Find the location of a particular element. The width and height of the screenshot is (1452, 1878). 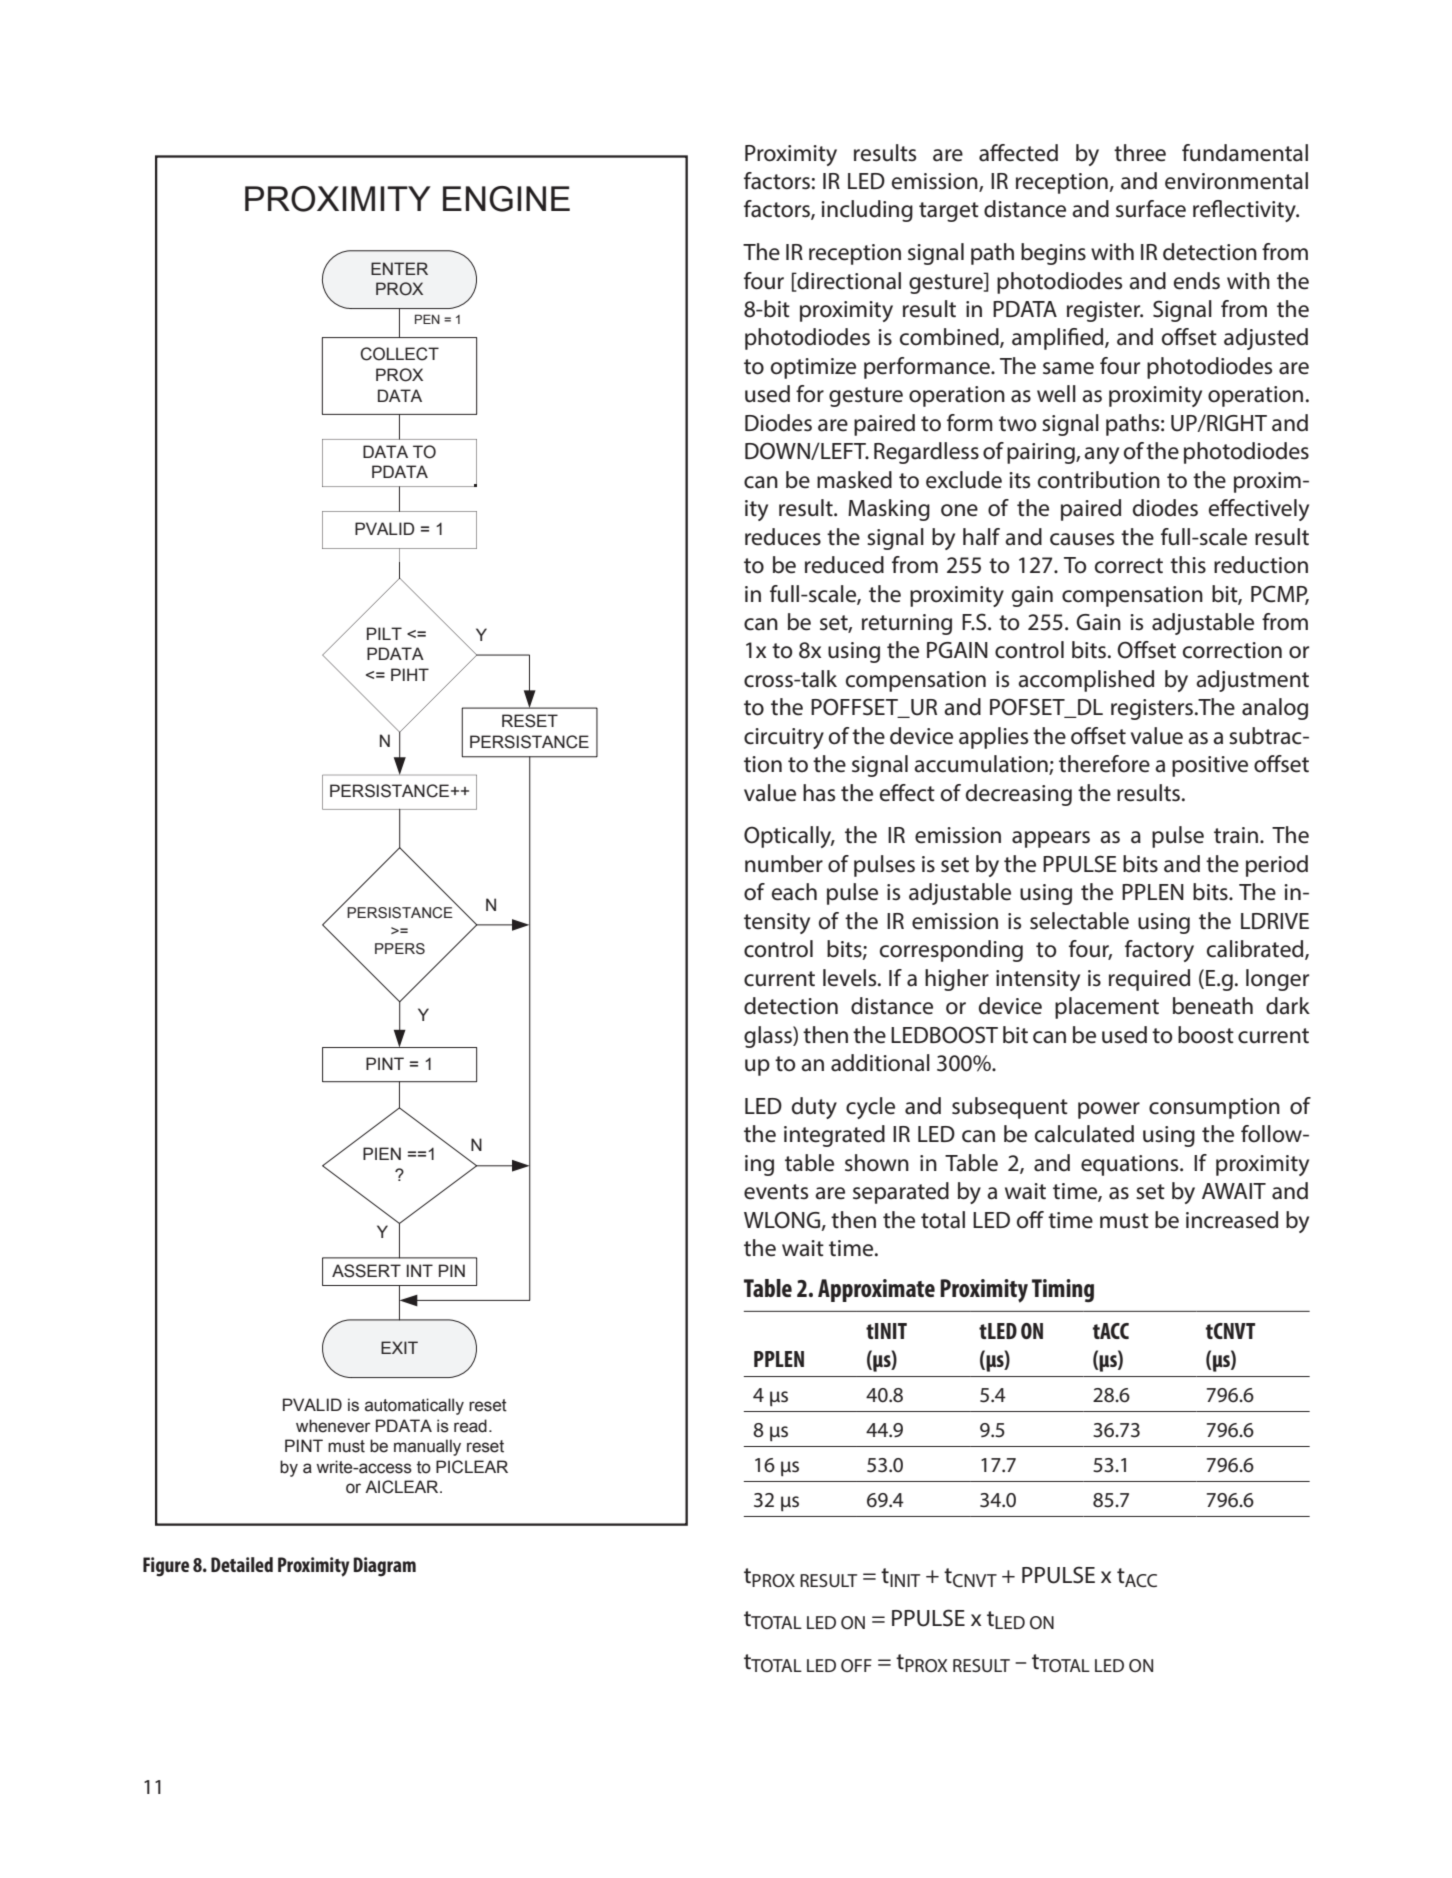

surface is located at coordinates (1151, 209).
